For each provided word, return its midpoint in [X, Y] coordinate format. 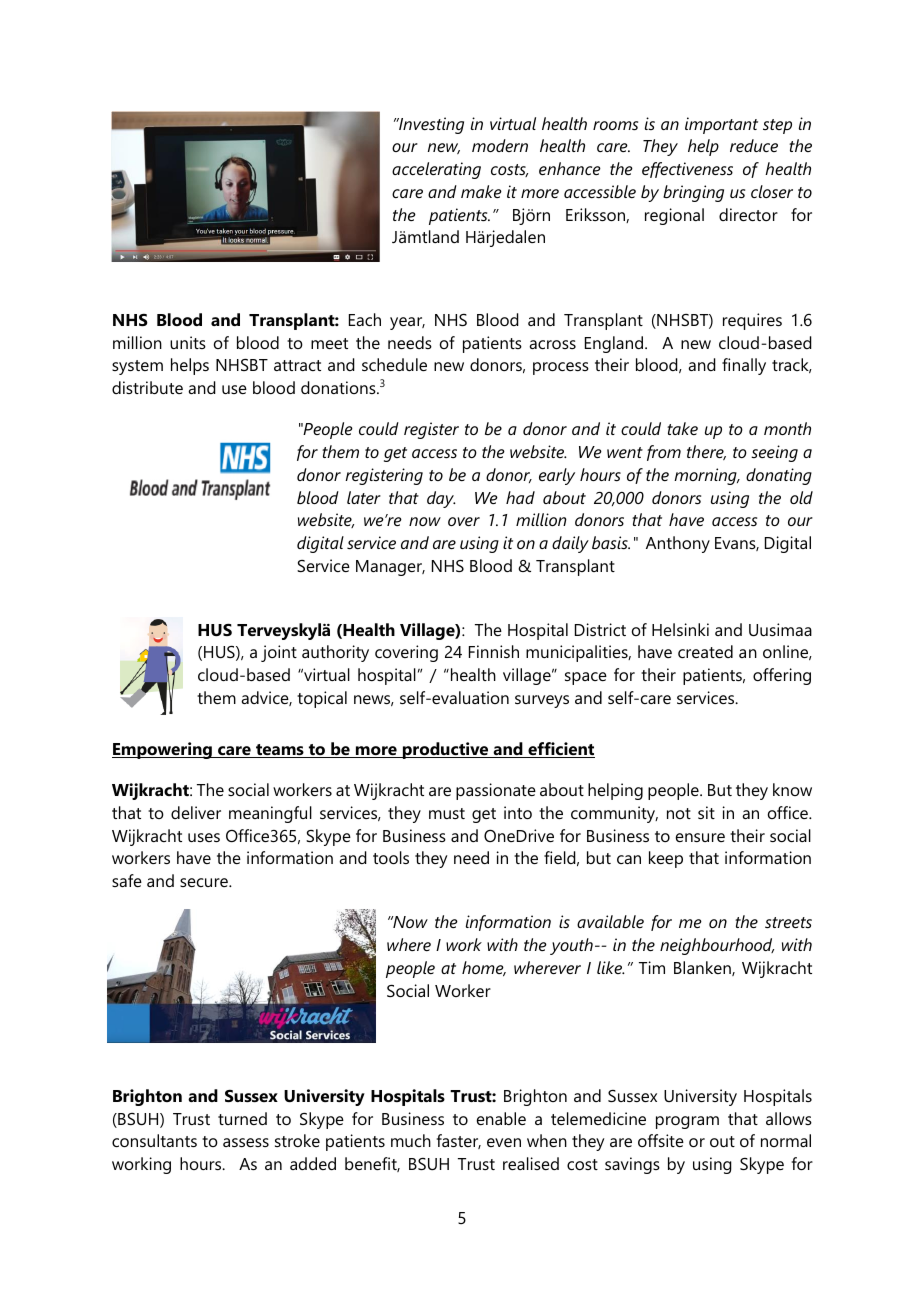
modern [500, 145]
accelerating [436, 170]
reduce [754, 145]
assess [246, 1142]
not [679, 813]
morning [706, 476]
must [447, 813]
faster [459, 1141]
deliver [196, 812]
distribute [147, 387]
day [441, 499]
